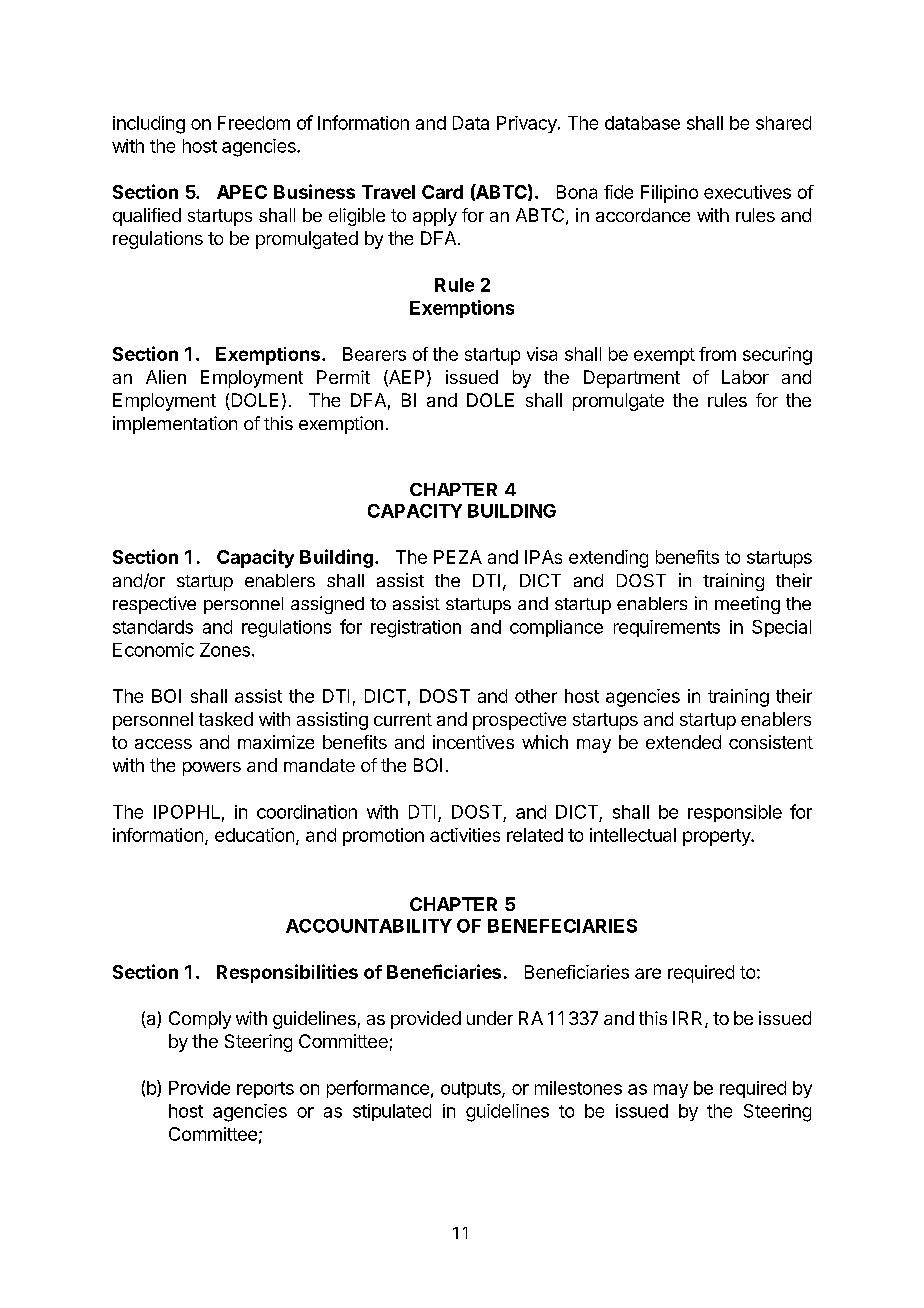  What do you see at coordinates (442, 192) in the page?
I see `Card` at bounding box center [442, 192].
